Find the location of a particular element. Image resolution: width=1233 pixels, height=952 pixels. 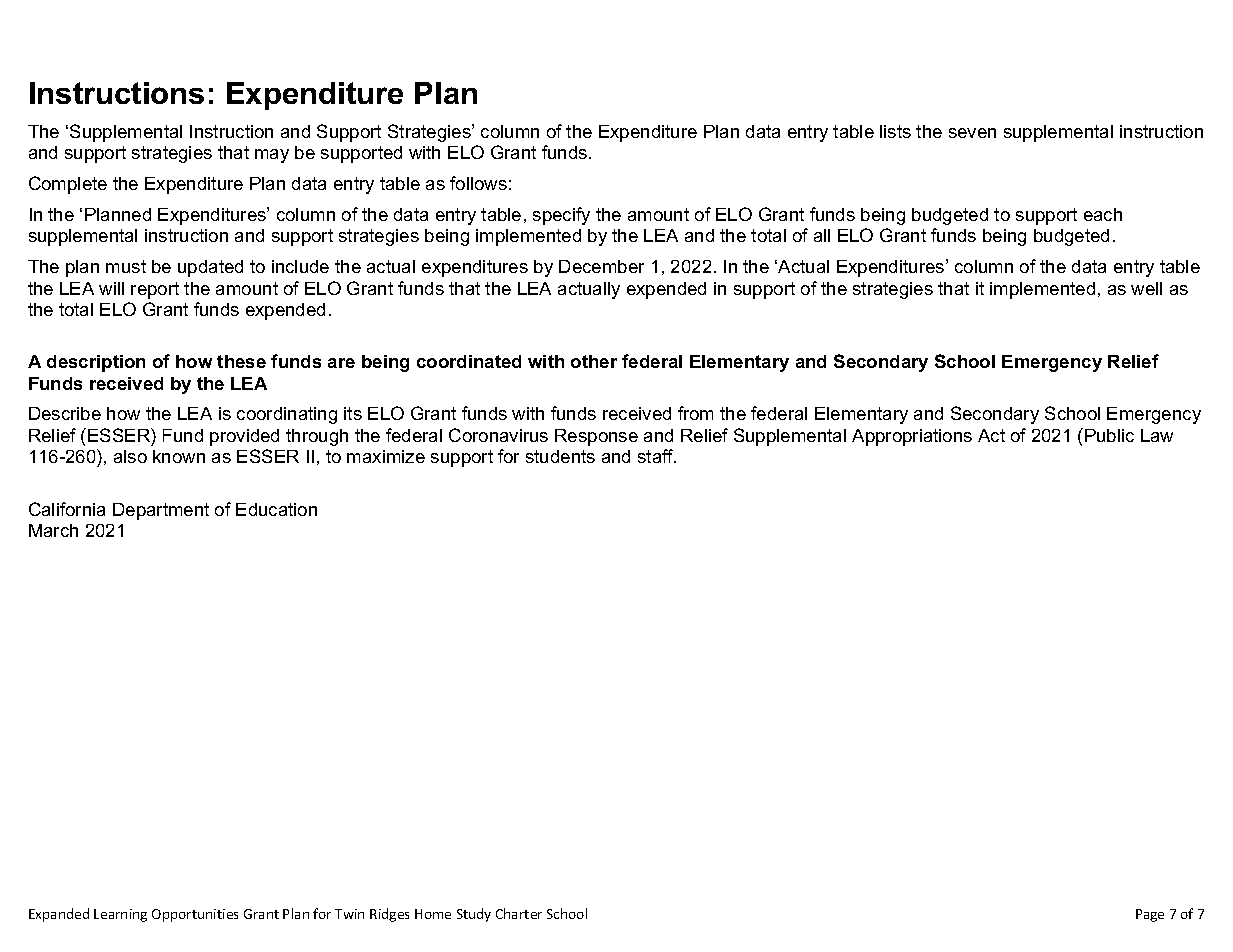

Opportunities is located at coordinates (195, 915).
